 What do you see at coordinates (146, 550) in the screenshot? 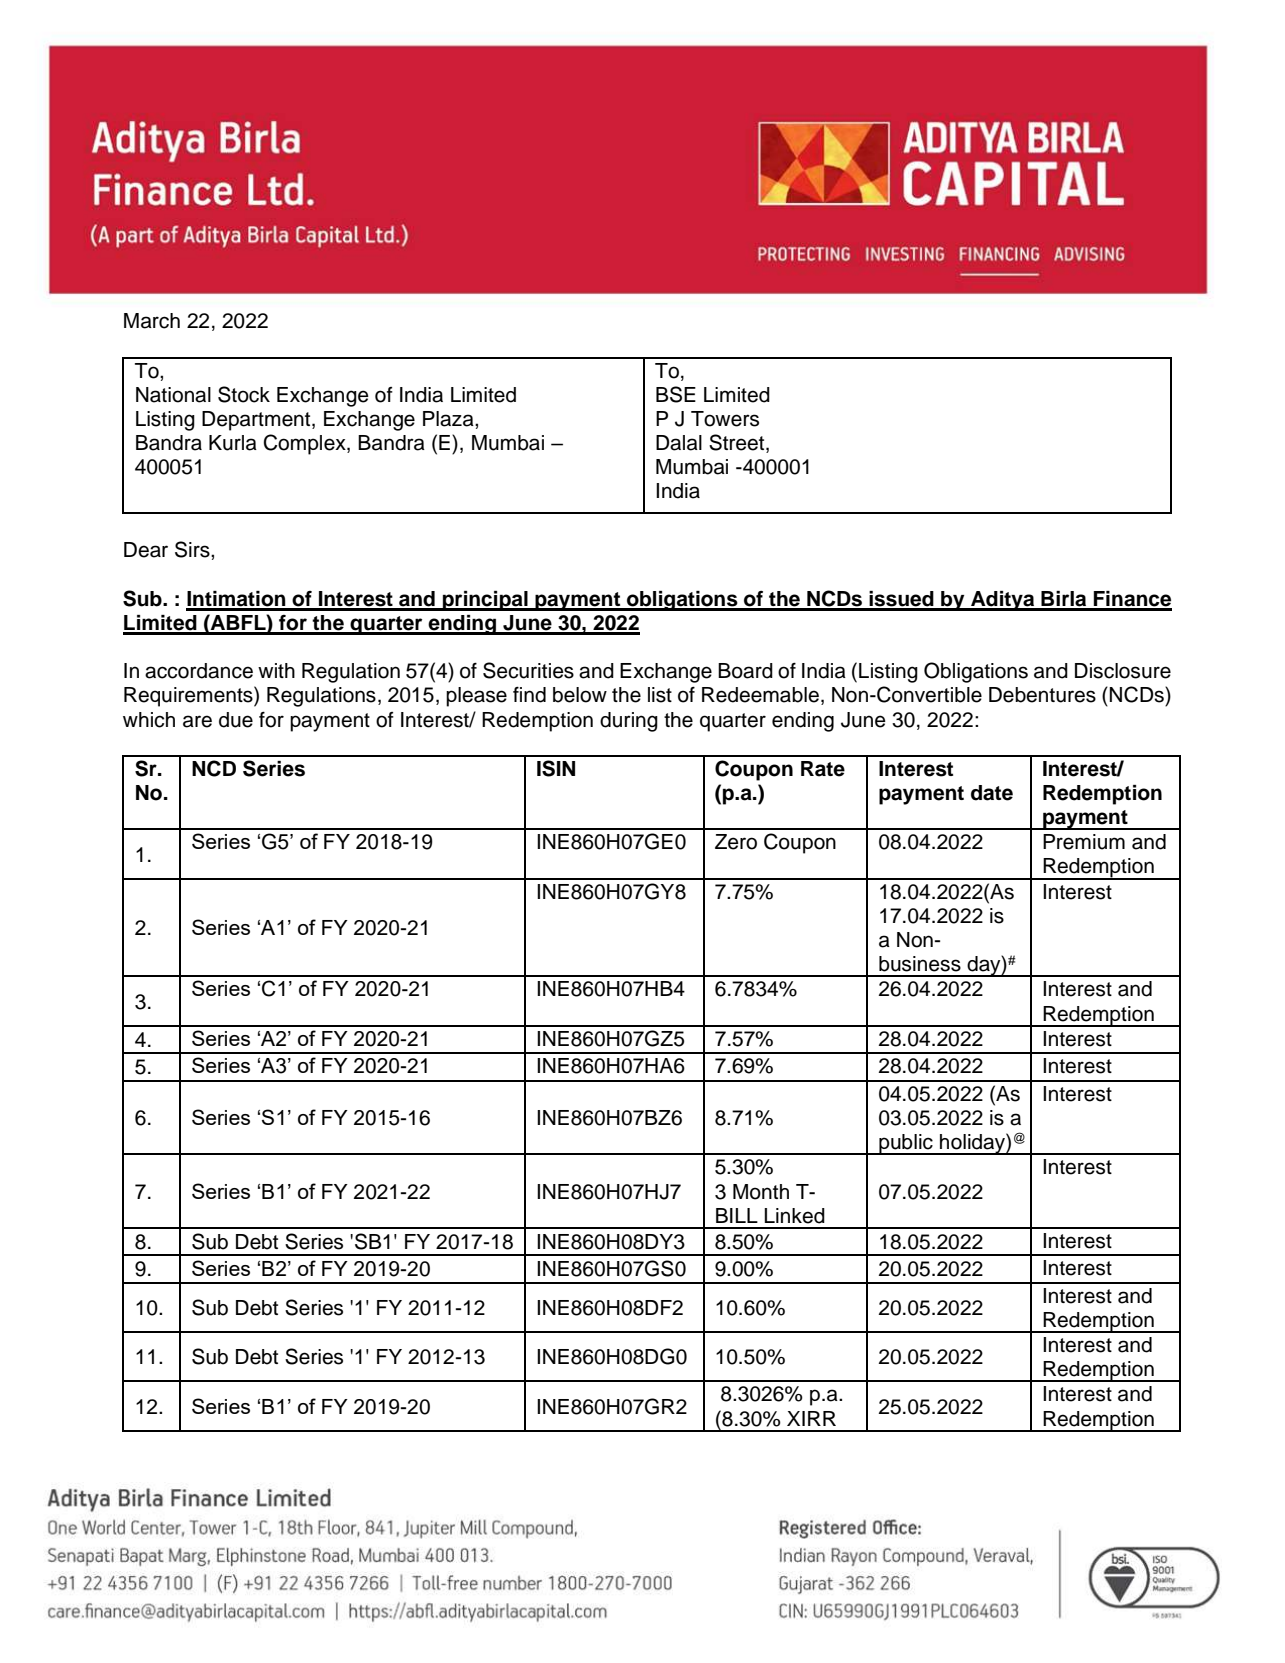
I see `Dear` at bounding box center [146, 550].
